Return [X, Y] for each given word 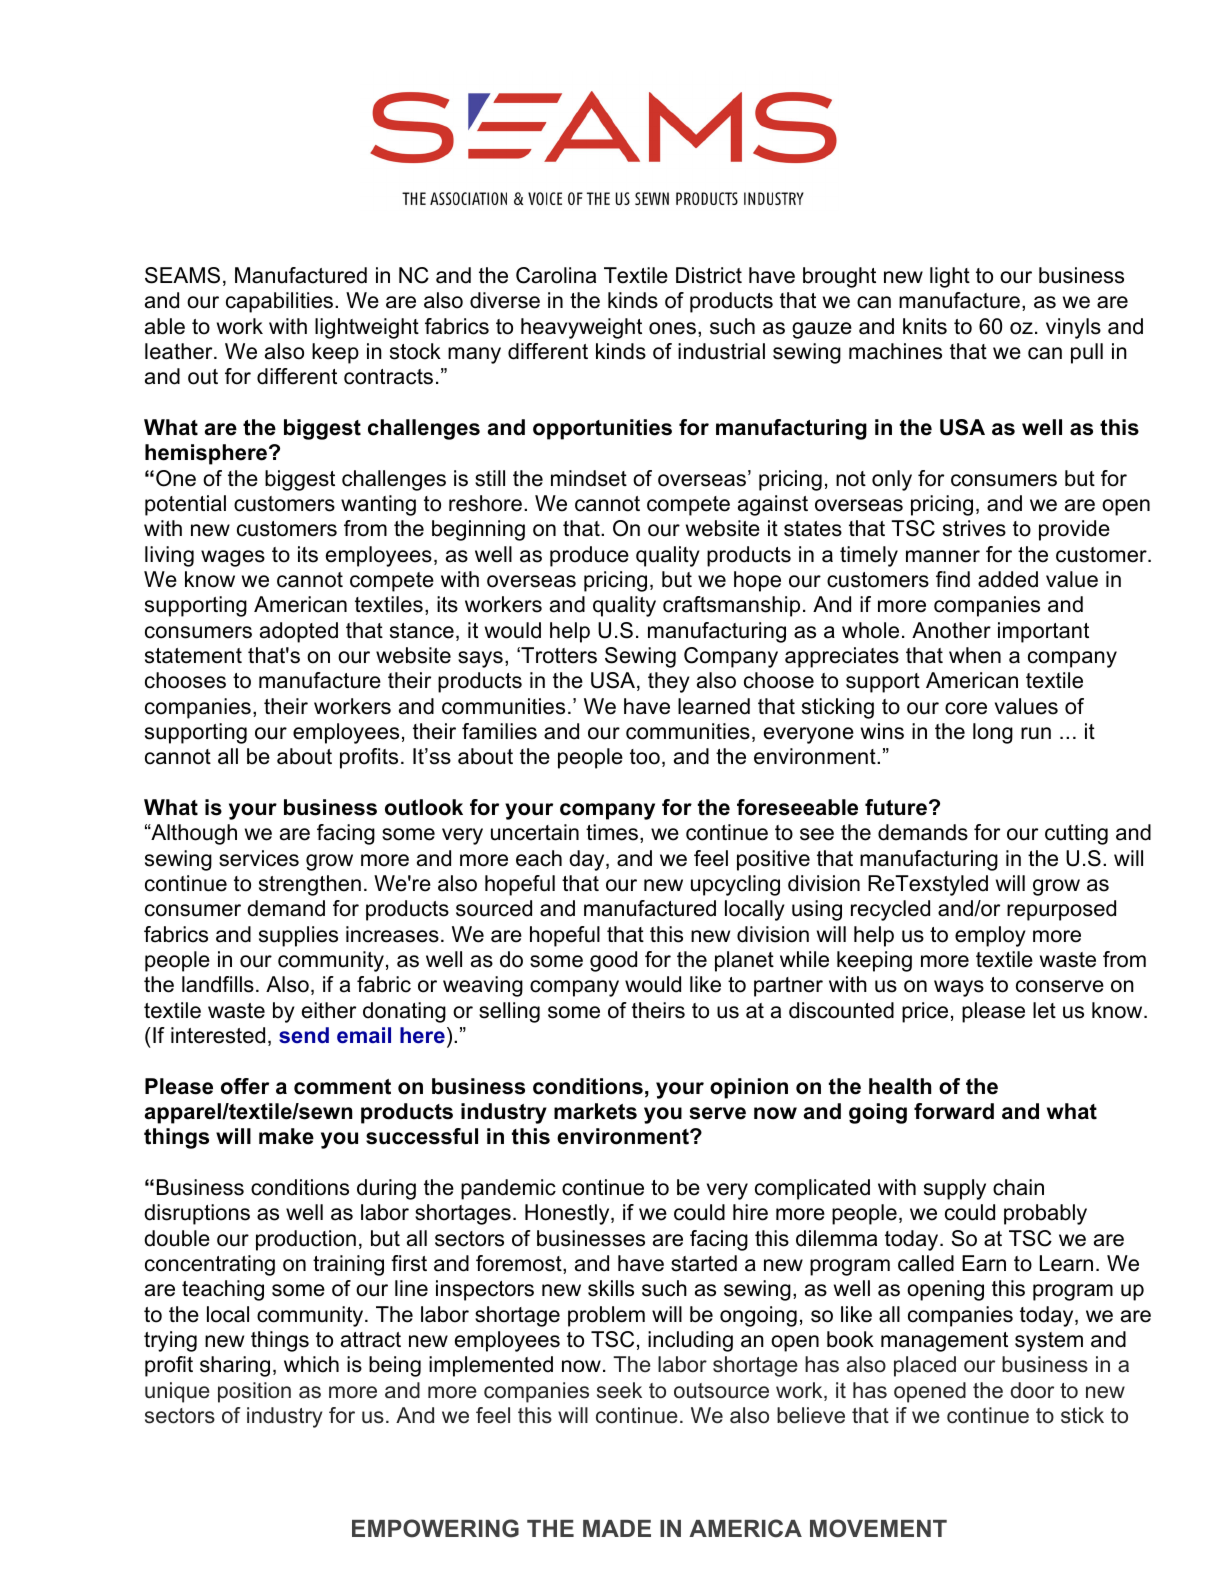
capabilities [281, 302]
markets [595, 1111]
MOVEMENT [878, 1528]
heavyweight [581, 328]
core [966, 708]
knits [925, 326]
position [254, 1392]
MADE [617, 1528]
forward [954, 1111]
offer [245, 1086]
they [669, 682]
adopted [299, 632]
